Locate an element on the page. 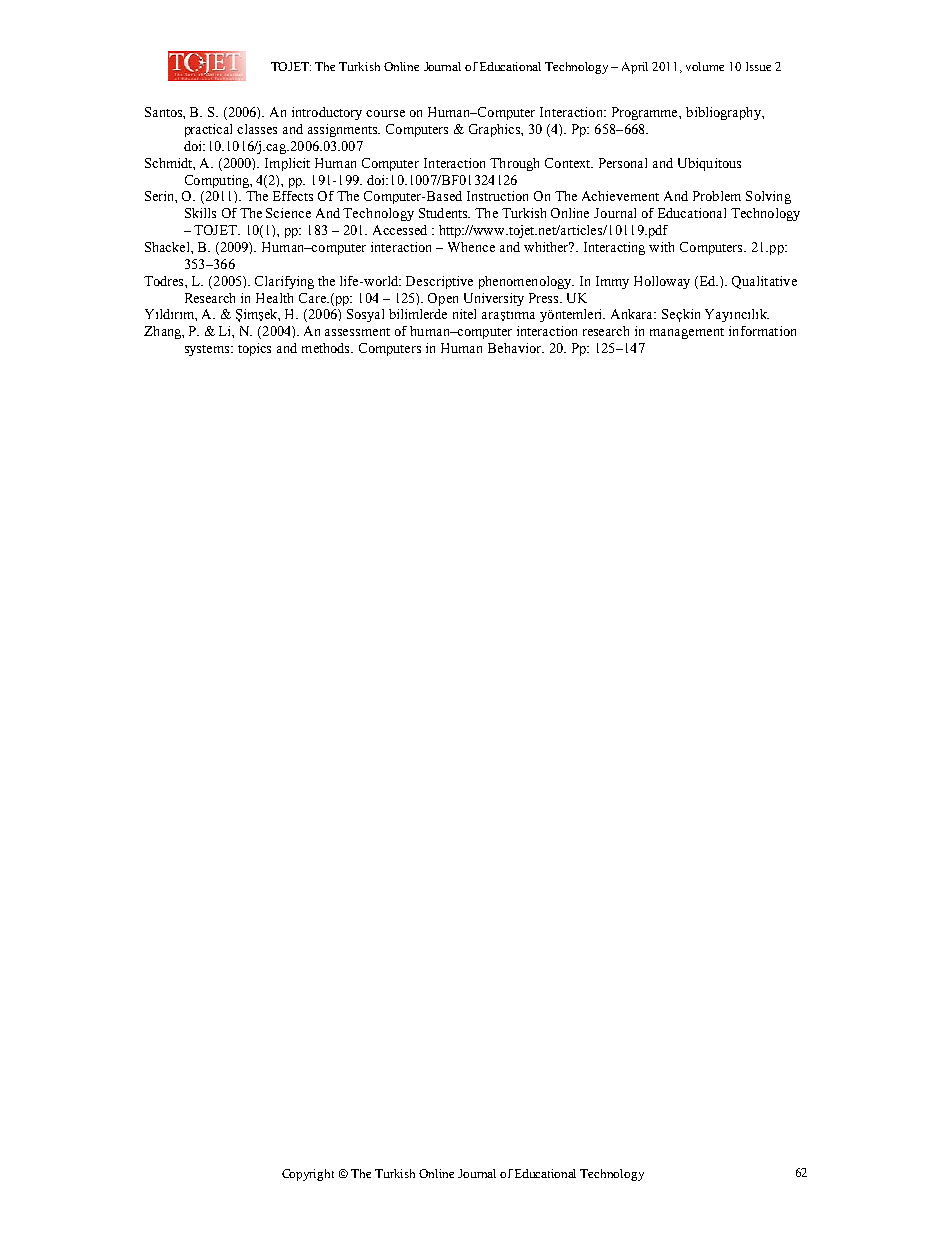 This page has height=1233, width=952. volume is located at coordinates (705, 66).
